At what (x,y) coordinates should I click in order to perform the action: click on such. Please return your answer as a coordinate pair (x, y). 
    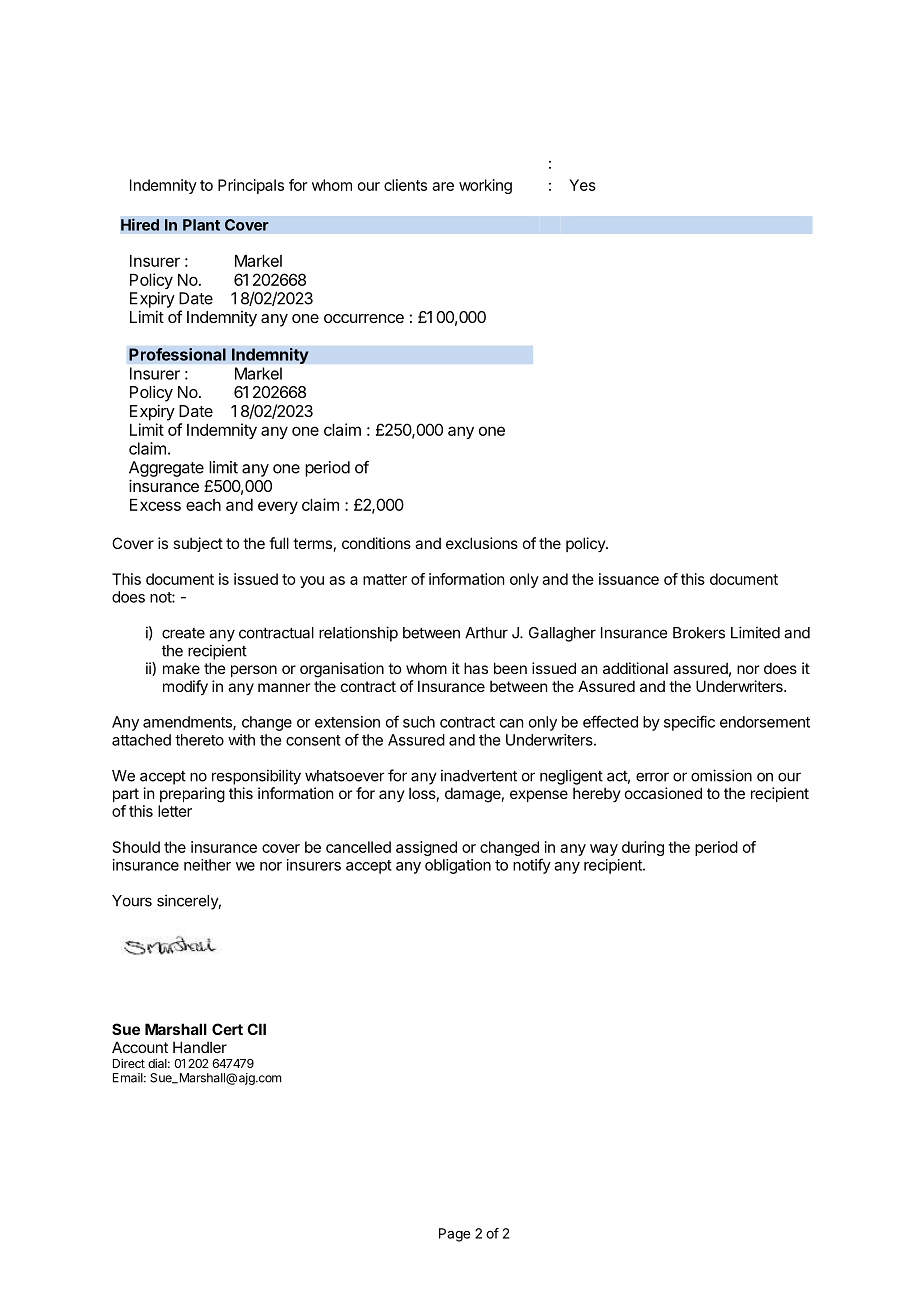
    Looking at the image, I should click on (419, 722).
